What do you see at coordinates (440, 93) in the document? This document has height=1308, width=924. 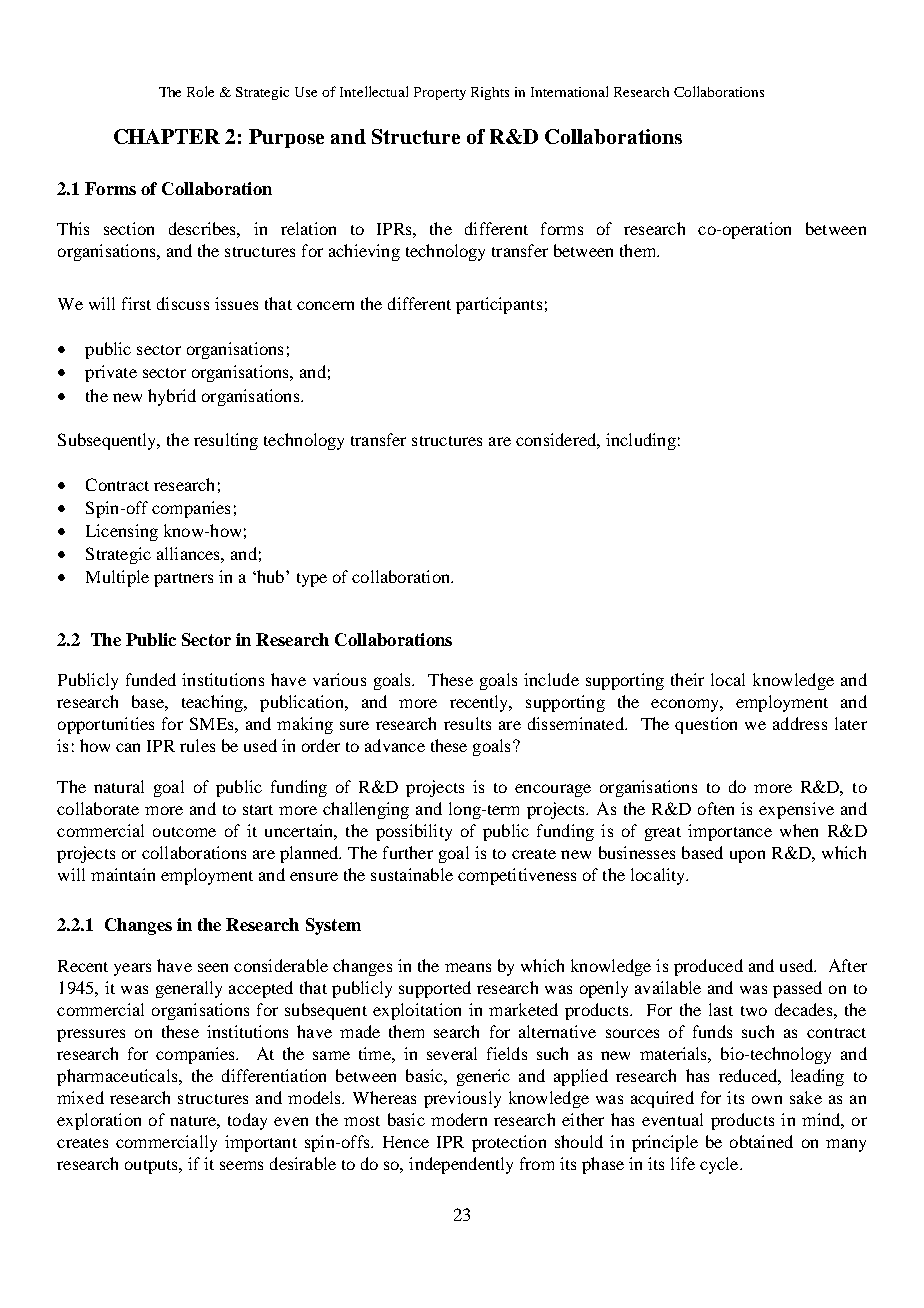 I see `Property` at bounding box center [440, 93].
